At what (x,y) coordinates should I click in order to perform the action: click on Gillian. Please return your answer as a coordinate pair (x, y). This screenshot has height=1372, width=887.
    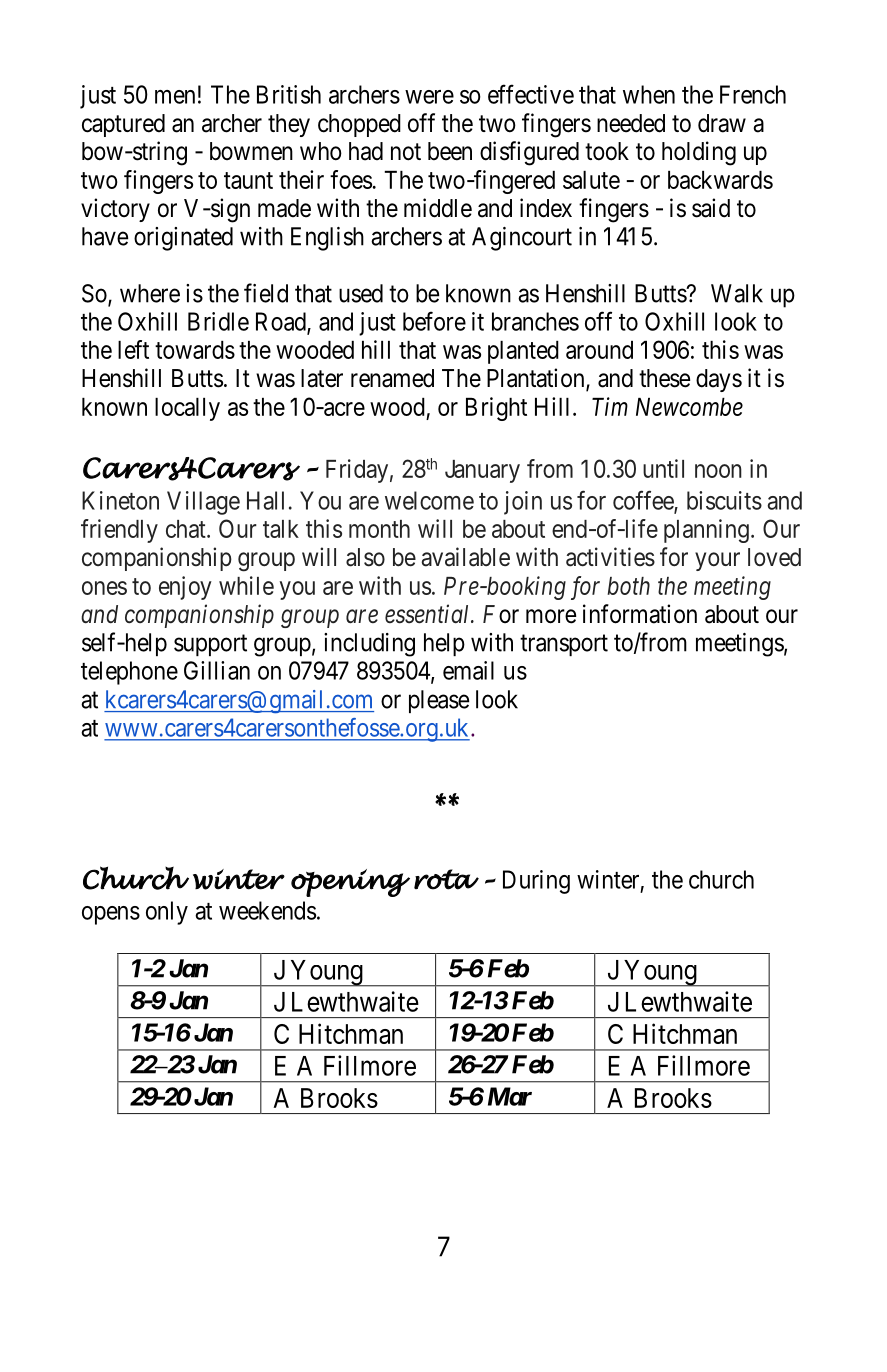
    Looking at the image, I should click on (217, 670).
